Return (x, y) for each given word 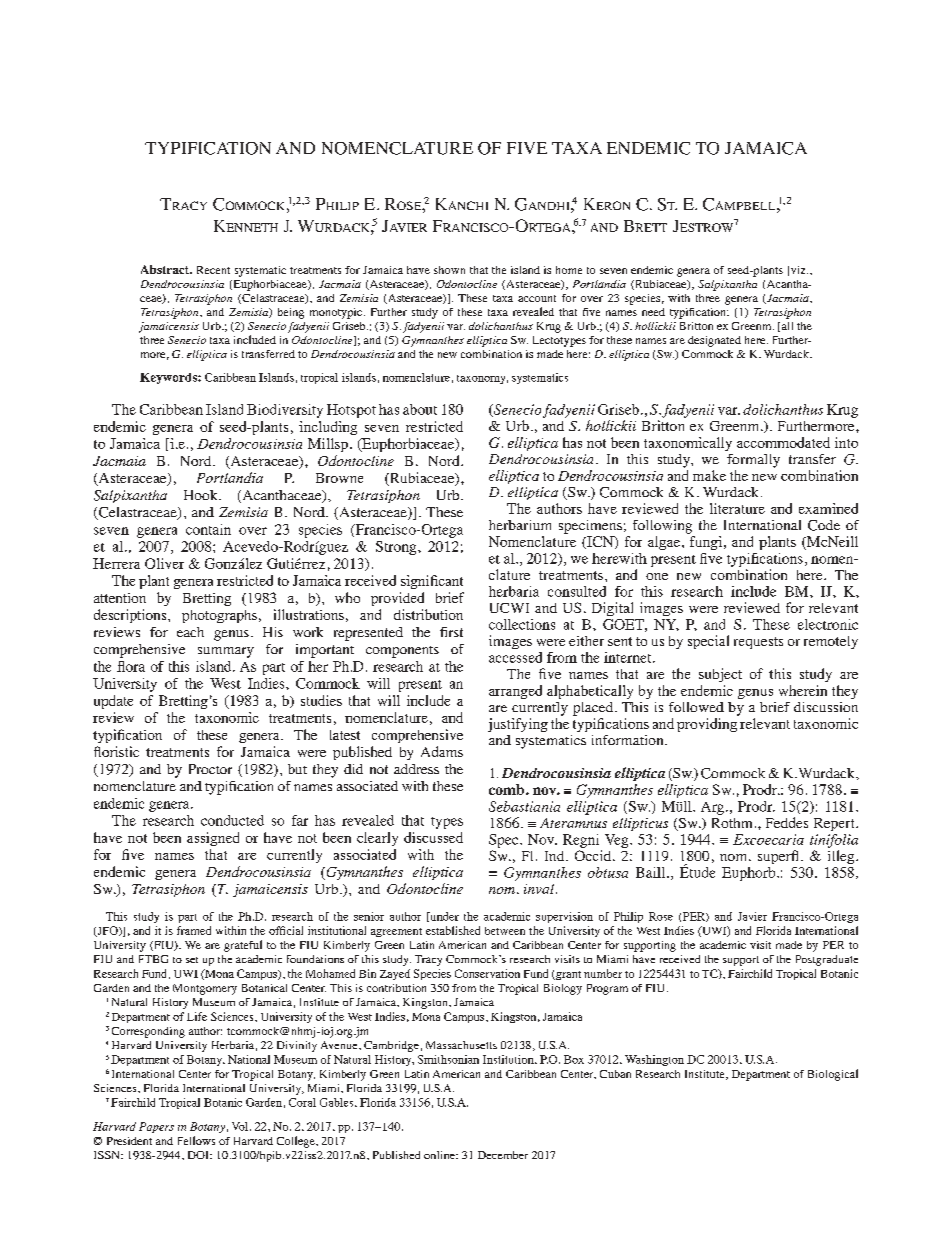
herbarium (520, 525)
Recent (213, 270)
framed (194, 930)
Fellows (196, 1140)
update (113, 702)
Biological (833, 1075)
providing (708, 723)
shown (449, 270)
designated (714, 341)
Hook (202, 495)
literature (737, 508)
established (453, 930)
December (503, 1155)
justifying (518, 725)
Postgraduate (827, 960)
